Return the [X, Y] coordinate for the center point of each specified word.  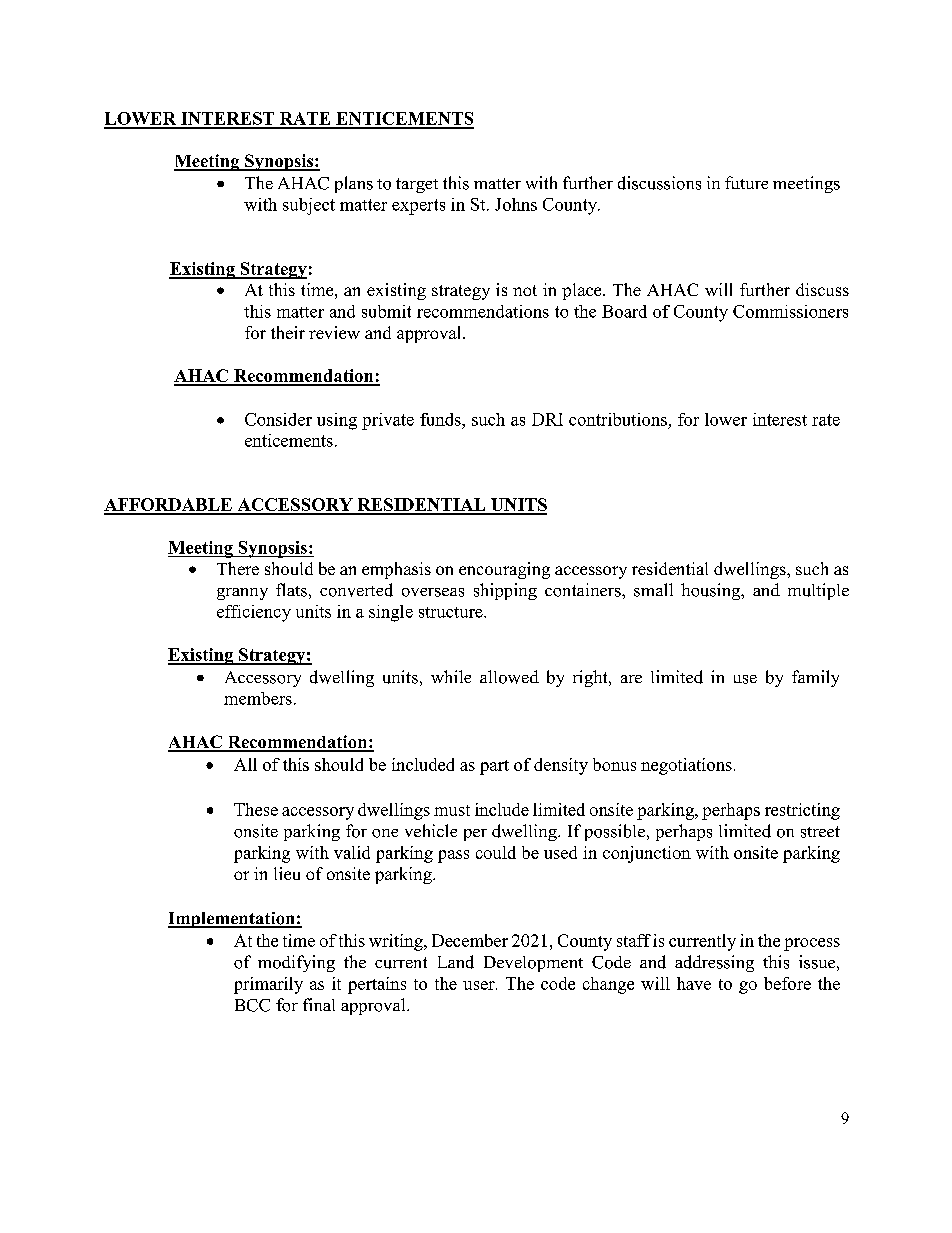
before [787, 983]
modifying [296, 963]
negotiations [686, 766]
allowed [509, 677]
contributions [618, 419]
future [746, 182]
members [258, 698]
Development [533, 964]
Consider [278, 419]
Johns [516, 204]
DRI [547, 419]
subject [309, 206]
